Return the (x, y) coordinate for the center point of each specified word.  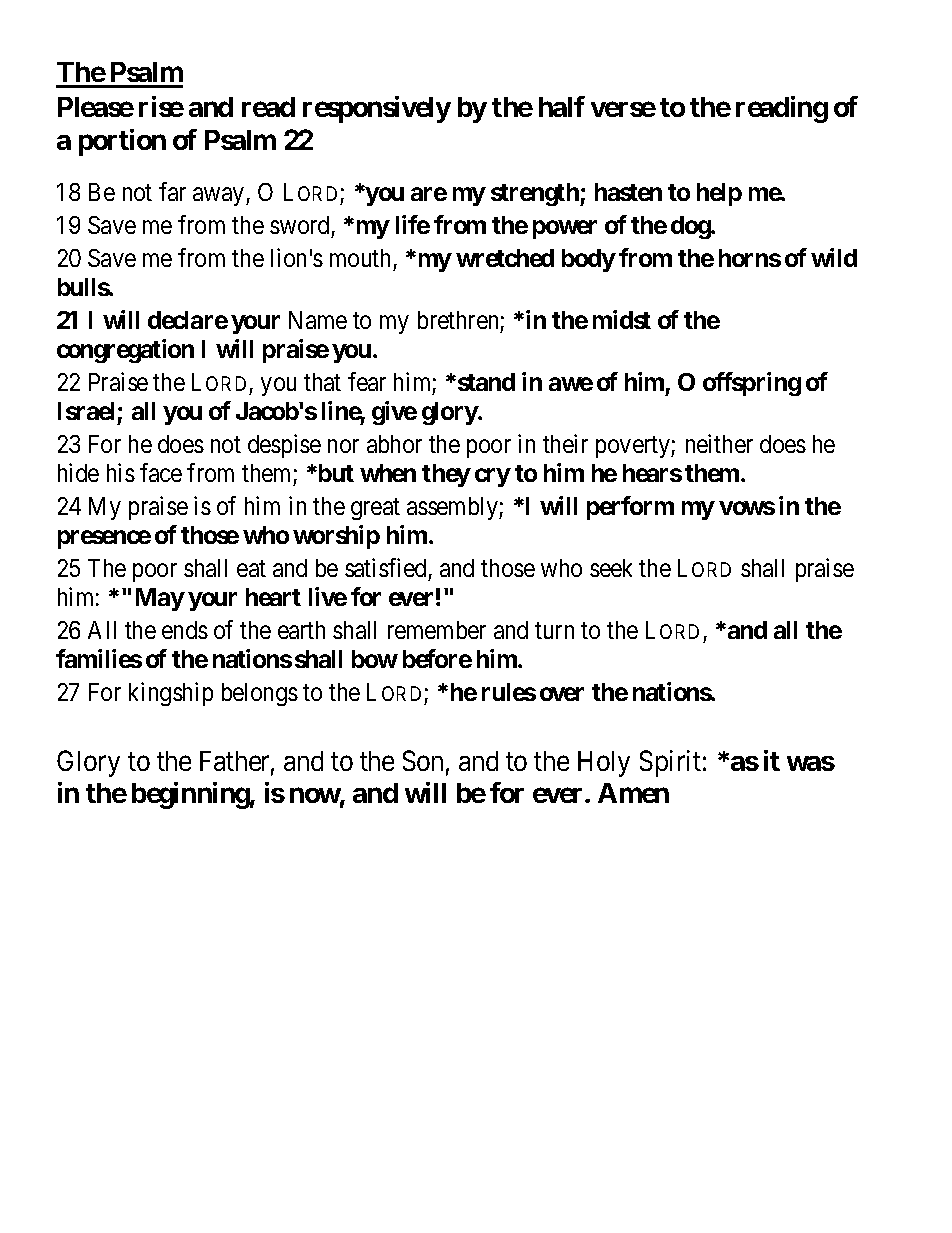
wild (834, 257)
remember (437, 630)
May (160, 599)
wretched (505, 258)
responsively (377, 109)
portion (122, 142)
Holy (604, 764)
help (719, 194)
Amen (633, 793)
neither (719, 443)
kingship (171, 694)
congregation (125, 351)
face (161, 472)
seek (611, 568)
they (446, 475)
